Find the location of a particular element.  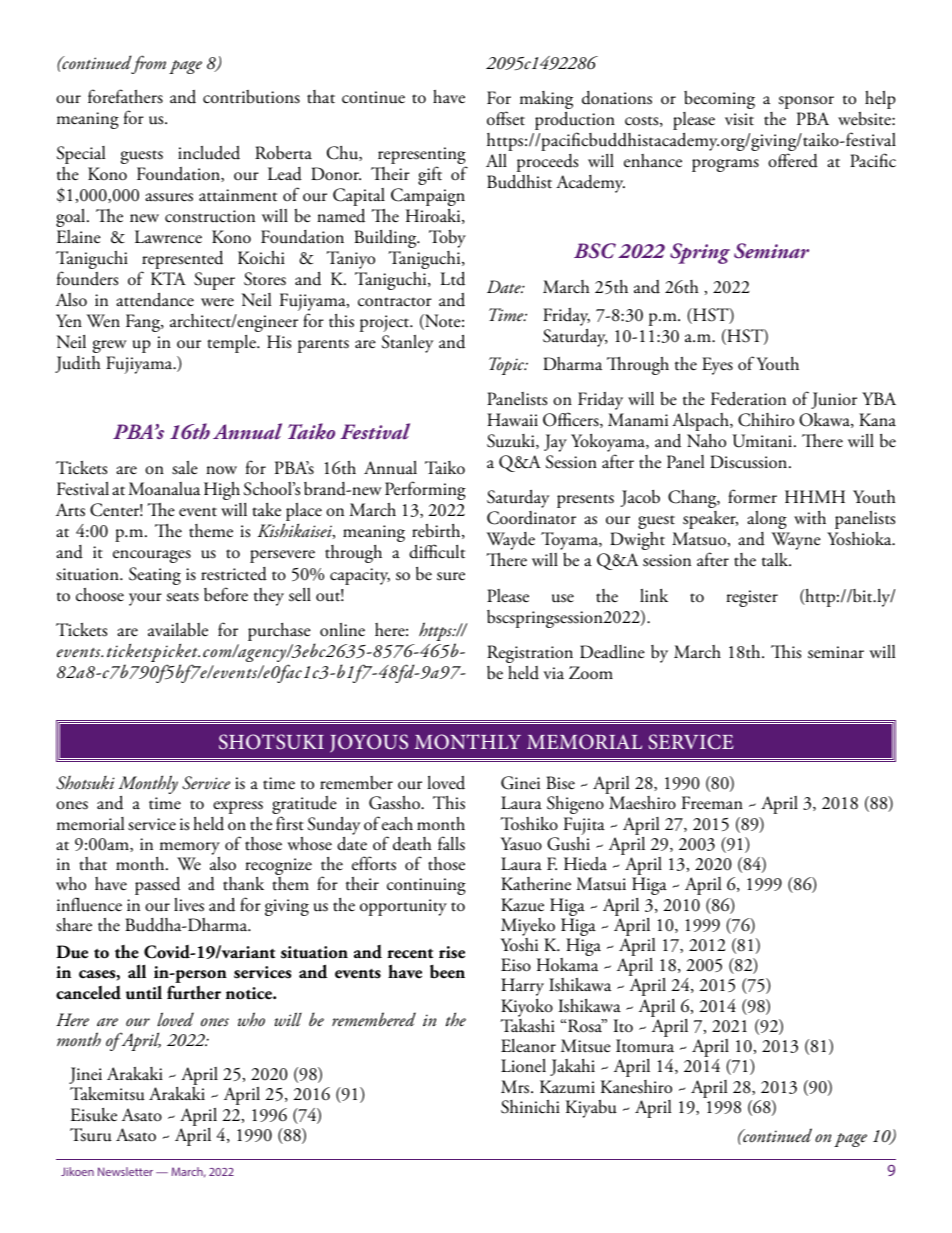

Newsletter is located at coordinates (125, 1171).
